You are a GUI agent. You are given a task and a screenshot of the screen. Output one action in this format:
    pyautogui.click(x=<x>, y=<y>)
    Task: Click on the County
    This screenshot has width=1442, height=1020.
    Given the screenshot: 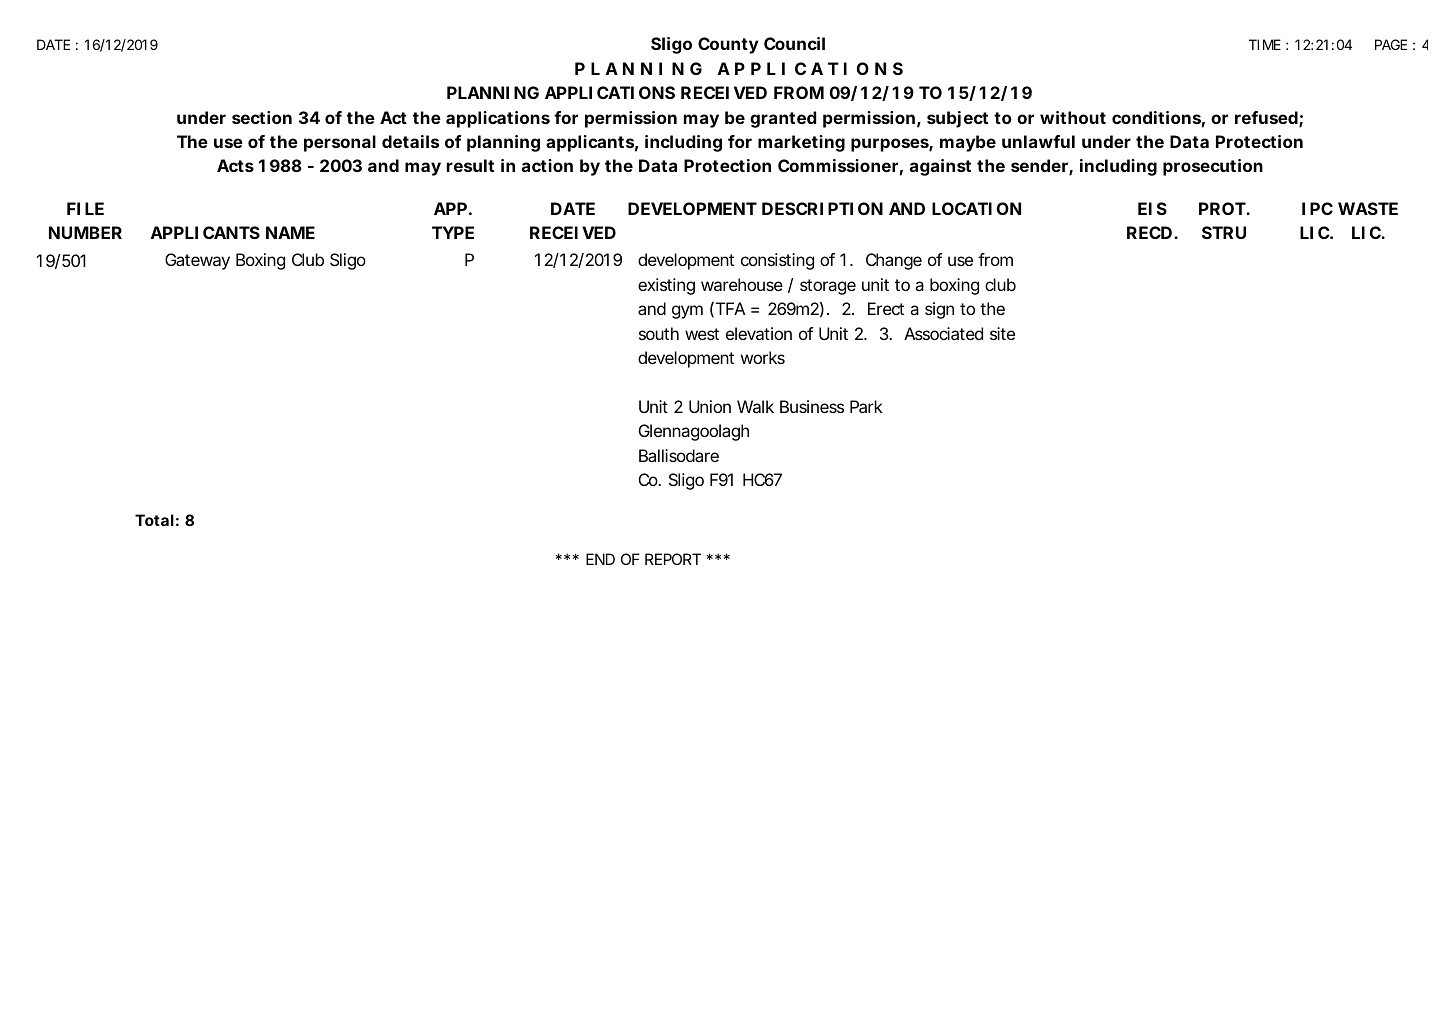 What is the action you would take?
    pyautogui.click(x=728, y=45)
